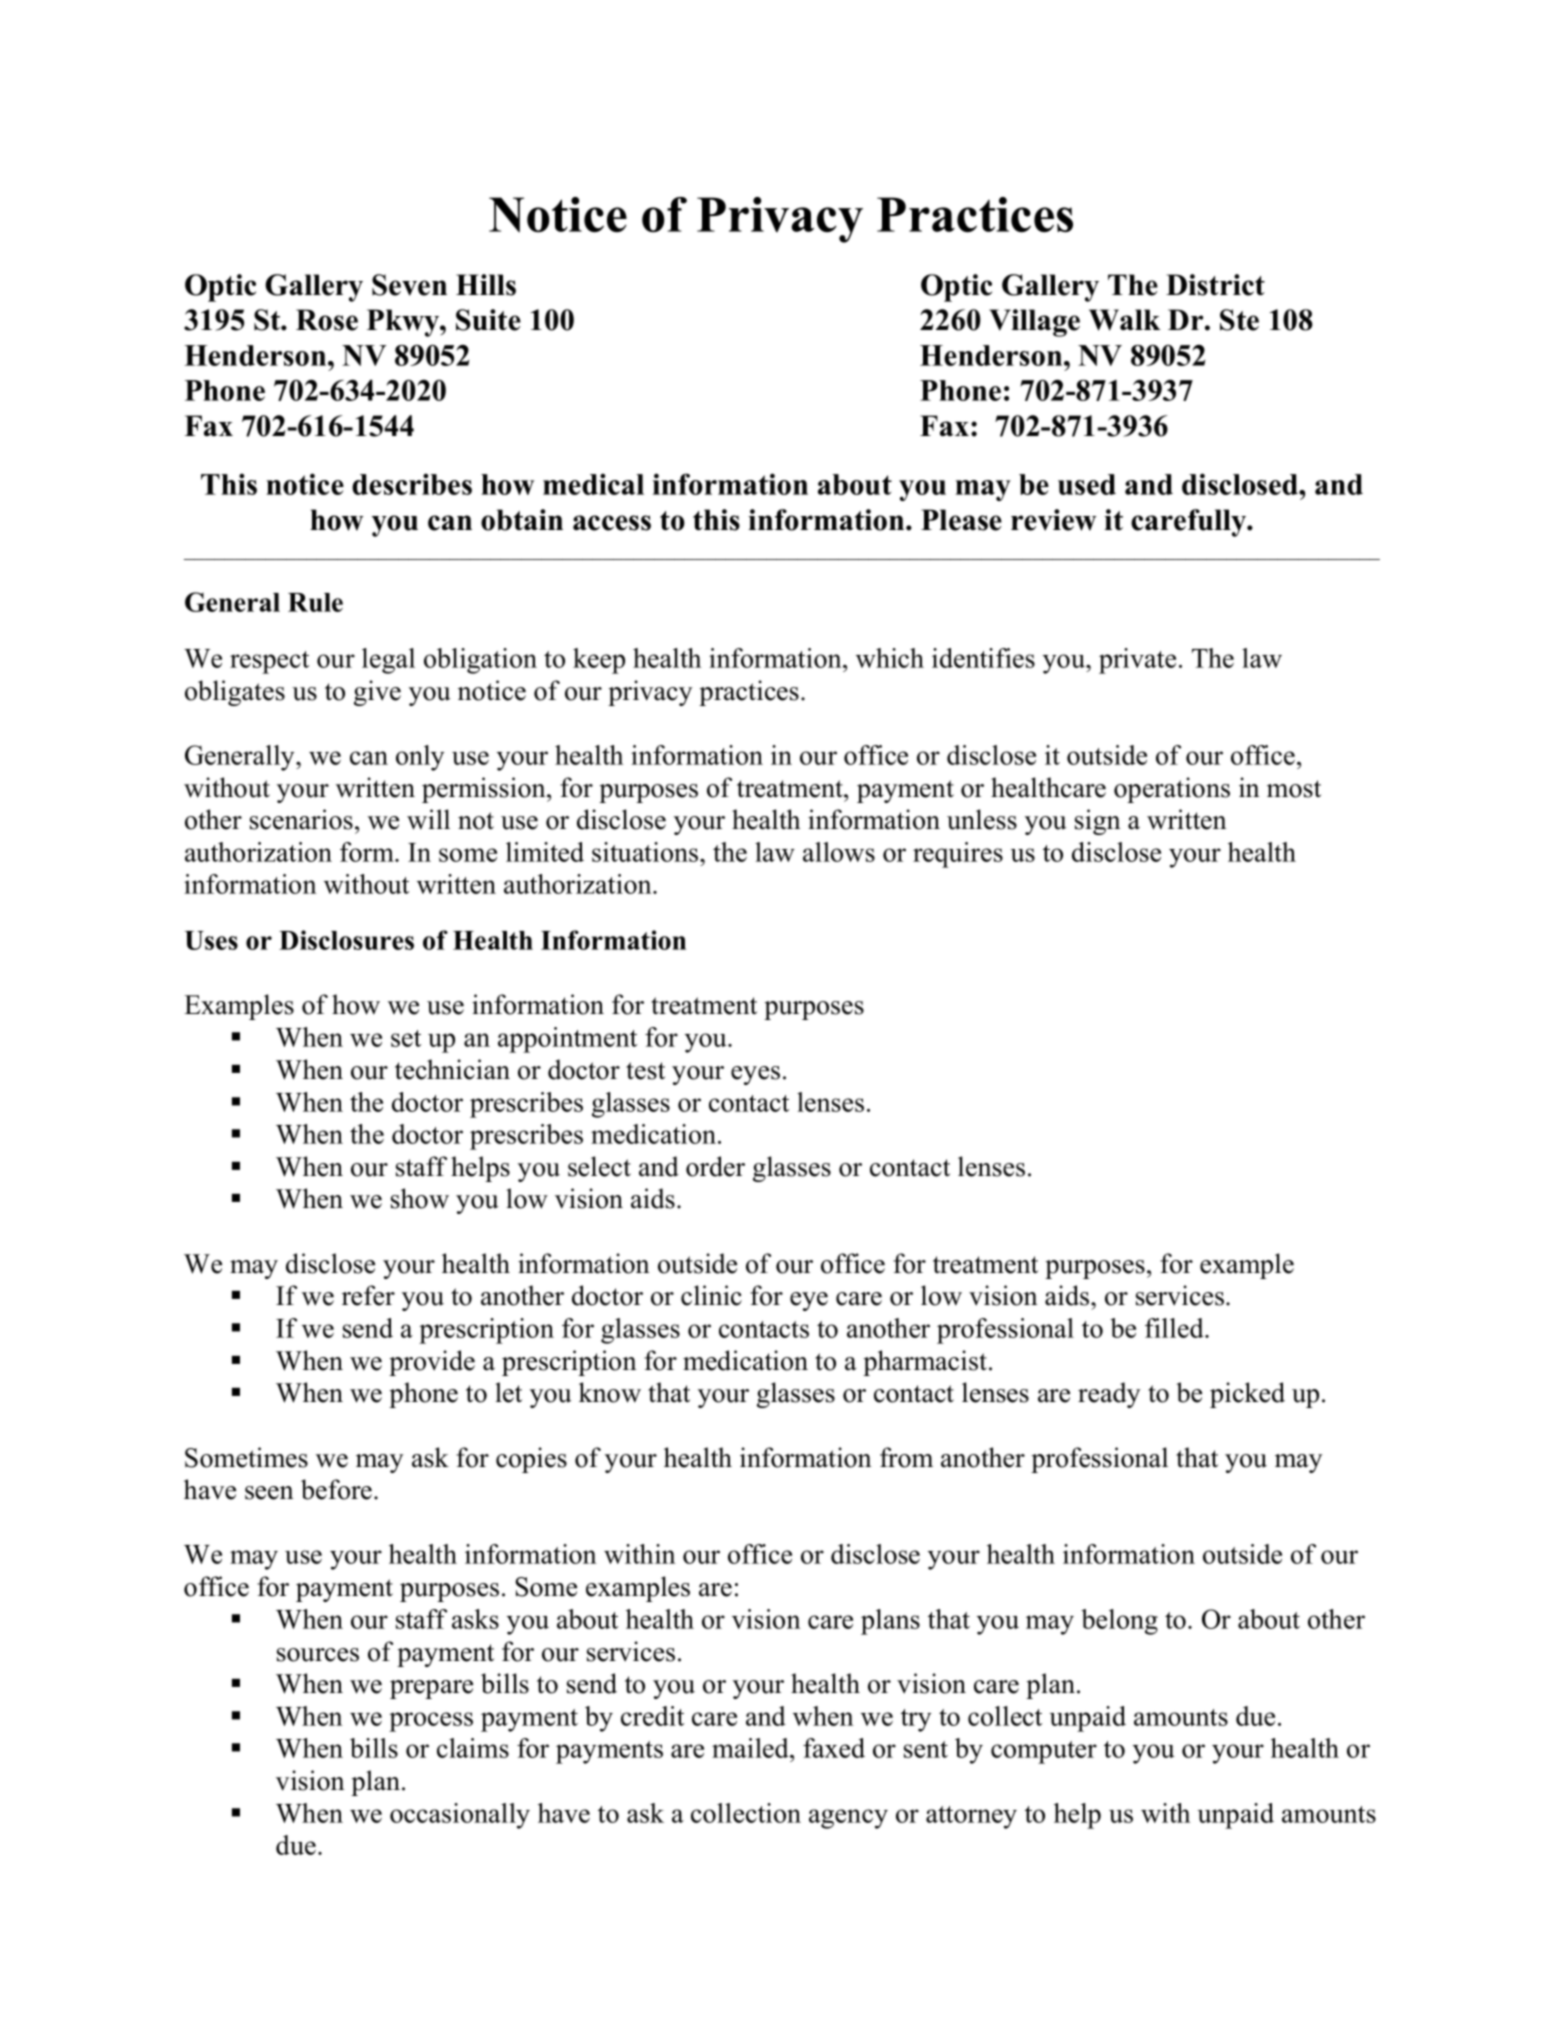  Describe the element at coordinates (751, 1748) in the page. I see `mailed` at that location.
